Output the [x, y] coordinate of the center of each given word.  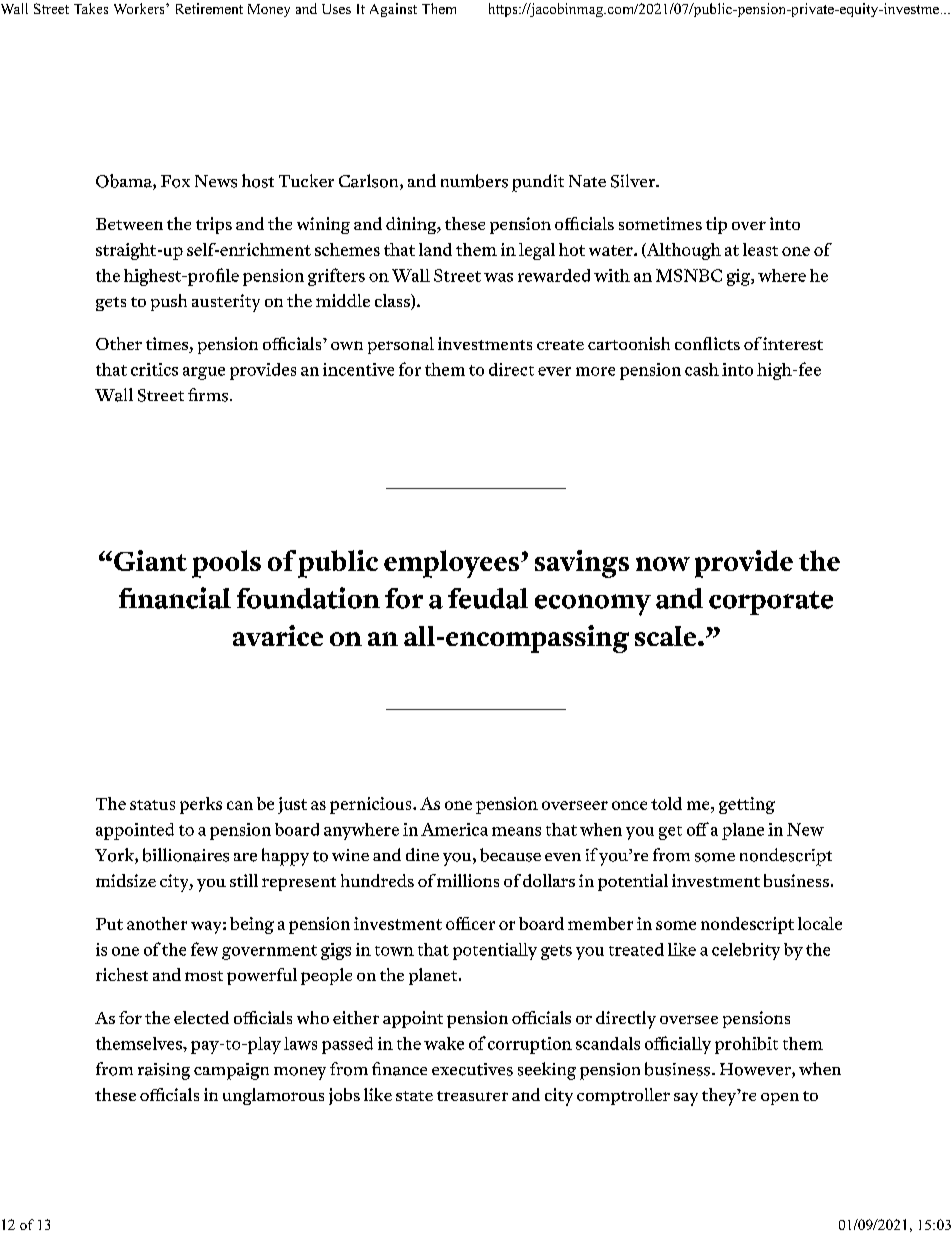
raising [164, 1071]
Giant [150, 560]
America [454, 829]
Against [393, 10]
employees [451, 564]
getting [747, 805]
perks [201, 805]
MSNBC [689, 275]
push [169, 302]
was [498, 277]
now [663, 564]
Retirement [209, 8]
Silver [634, 181]
